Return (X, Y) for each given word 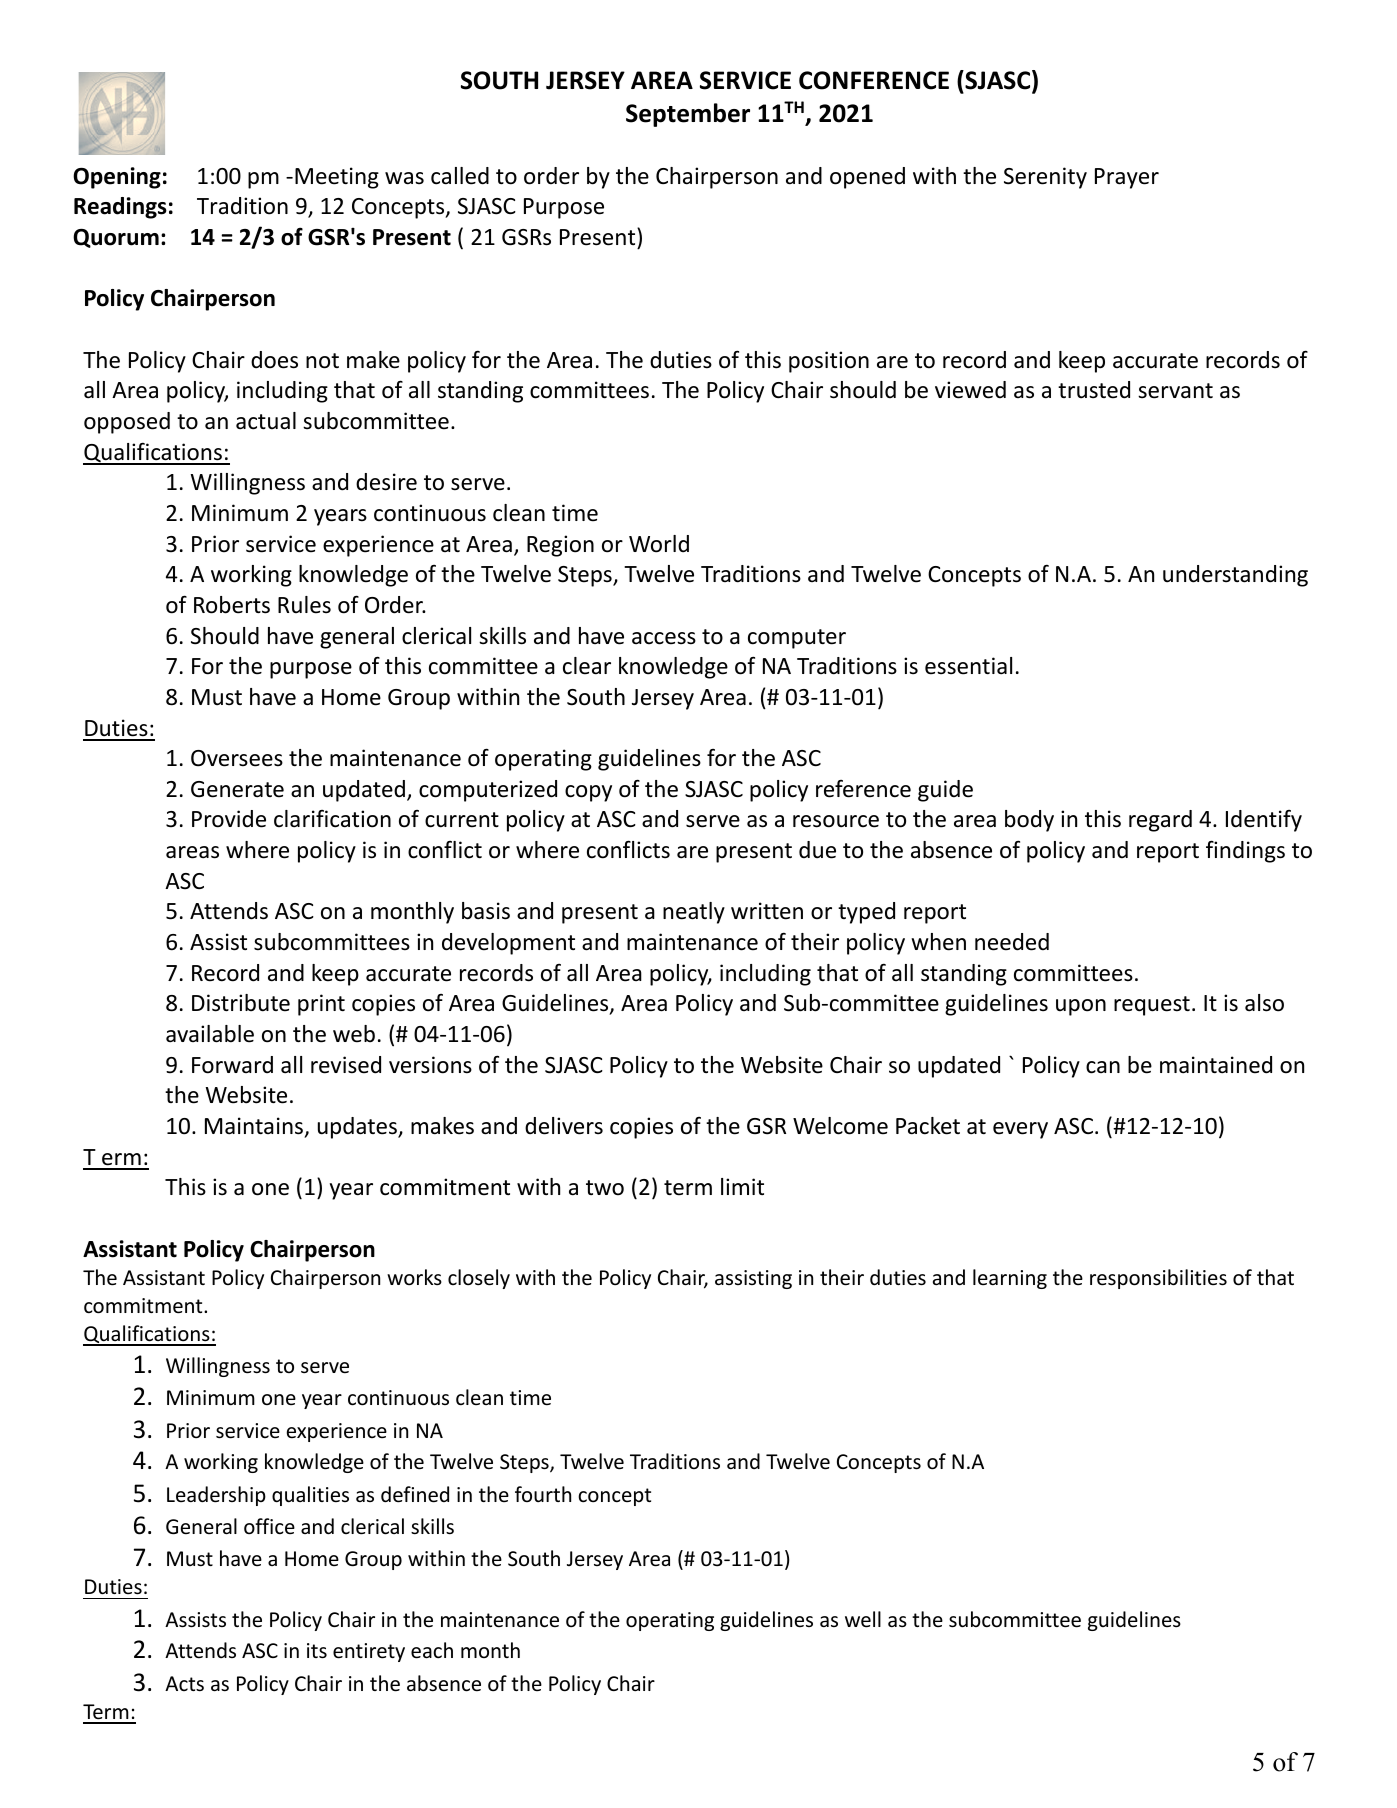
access (664, 638)
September (688, 115)
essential (968, 666)
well (863, 1619)
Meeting (337, 178)
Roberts (232, 605)
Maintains (255, 1127)
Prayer (1127, 178)
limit (742, 1186)
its (317, 1651)
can (1103, 1067)
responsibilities (1158, 1279)
